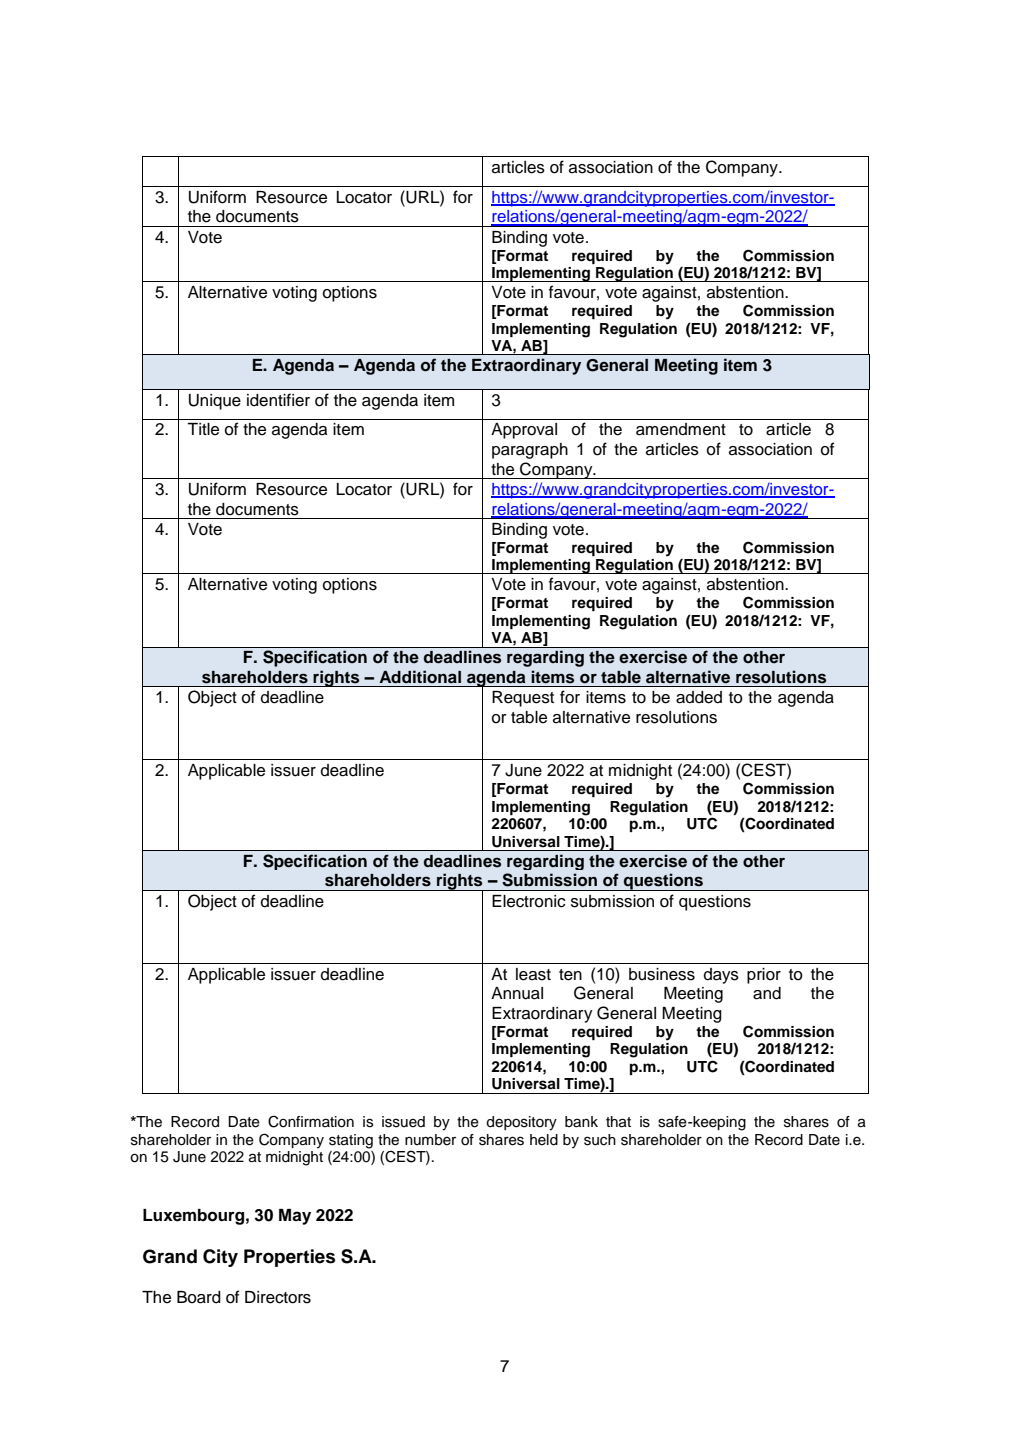  Describe the element at coordinates (430, 1140) in the screenshot. I see `number` at that location.
